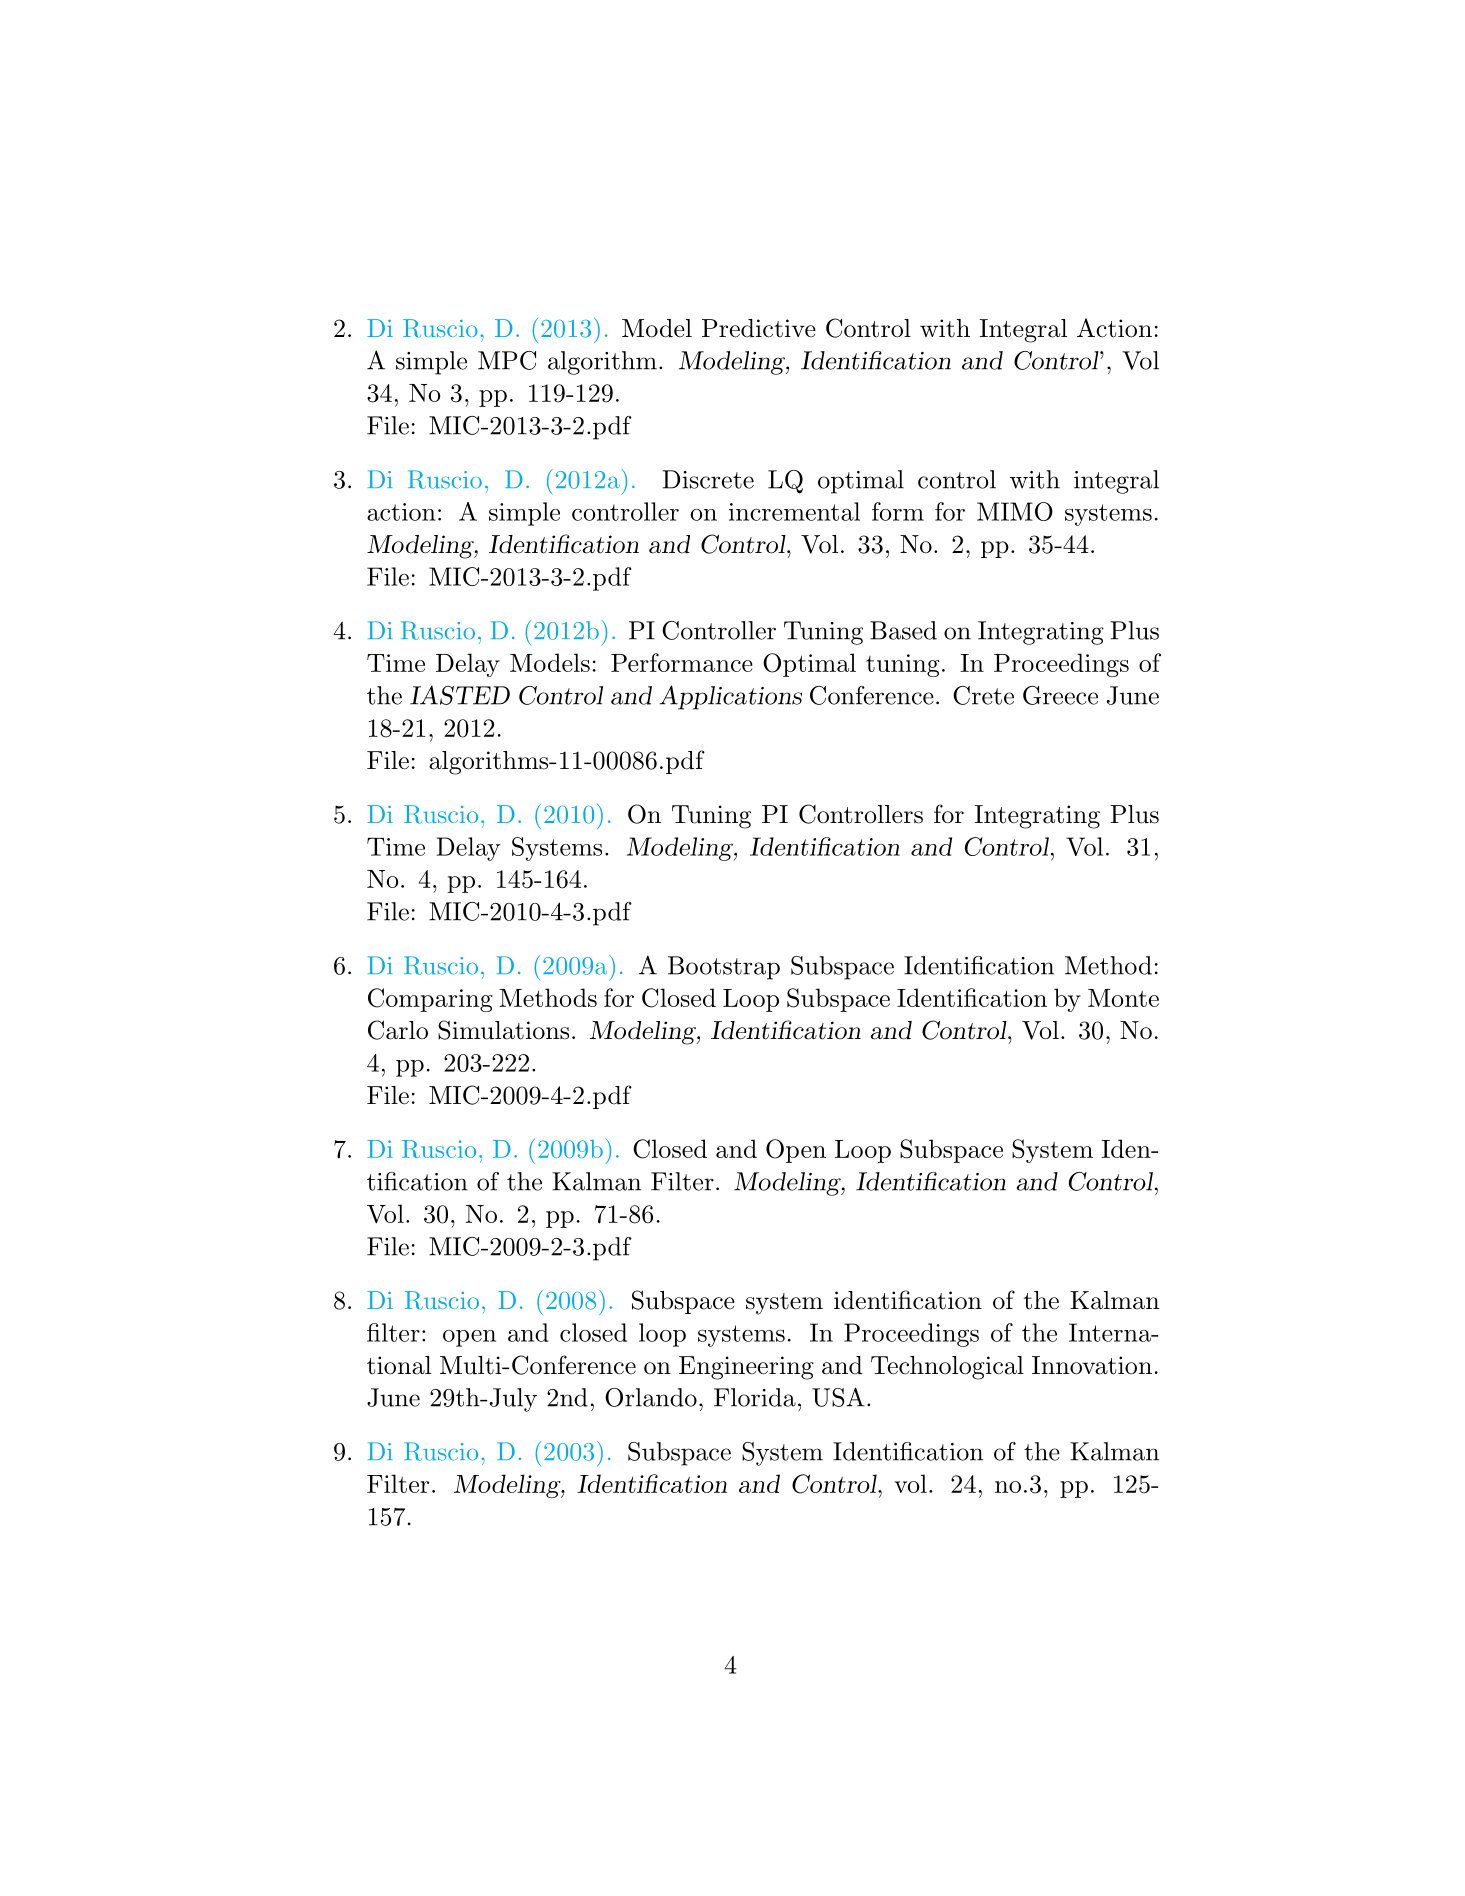  Describe the element at coordinates (759, 328) in the image. I see `Predictive` at that location.
